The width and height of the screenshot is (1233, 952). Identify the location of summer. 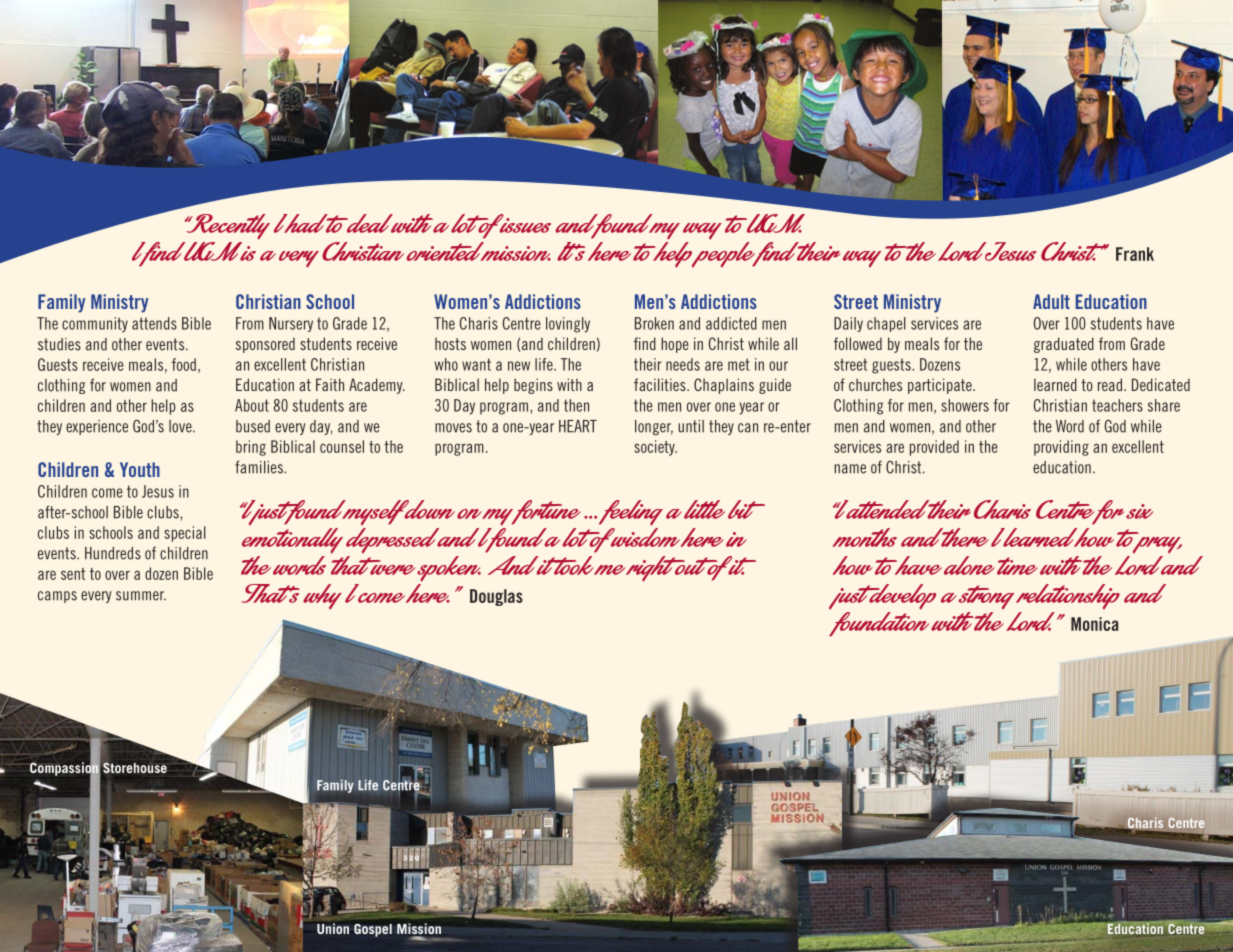
(141, 596).
